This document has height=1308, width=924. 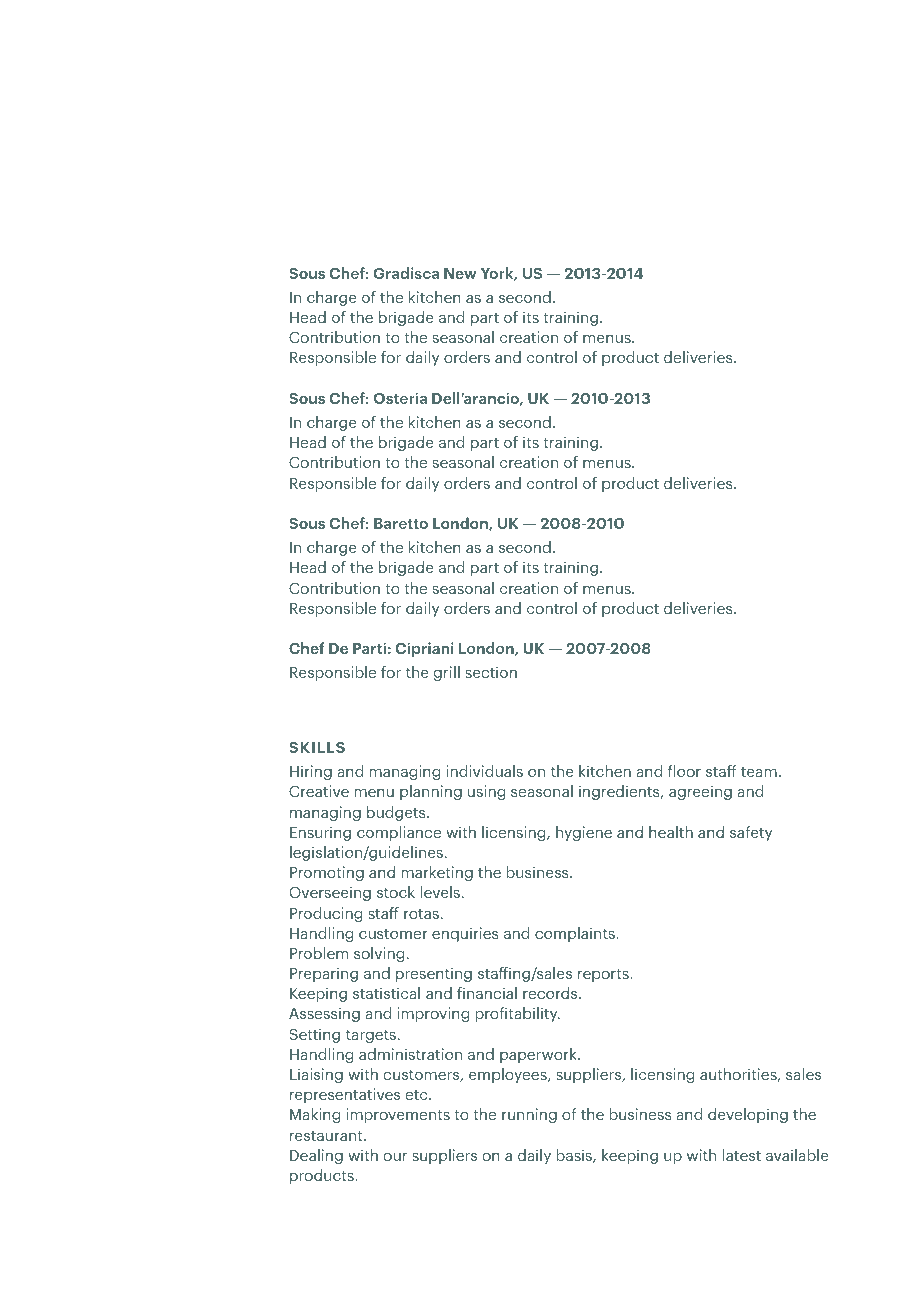 I want to click on section, so click(x=491, y=672).
